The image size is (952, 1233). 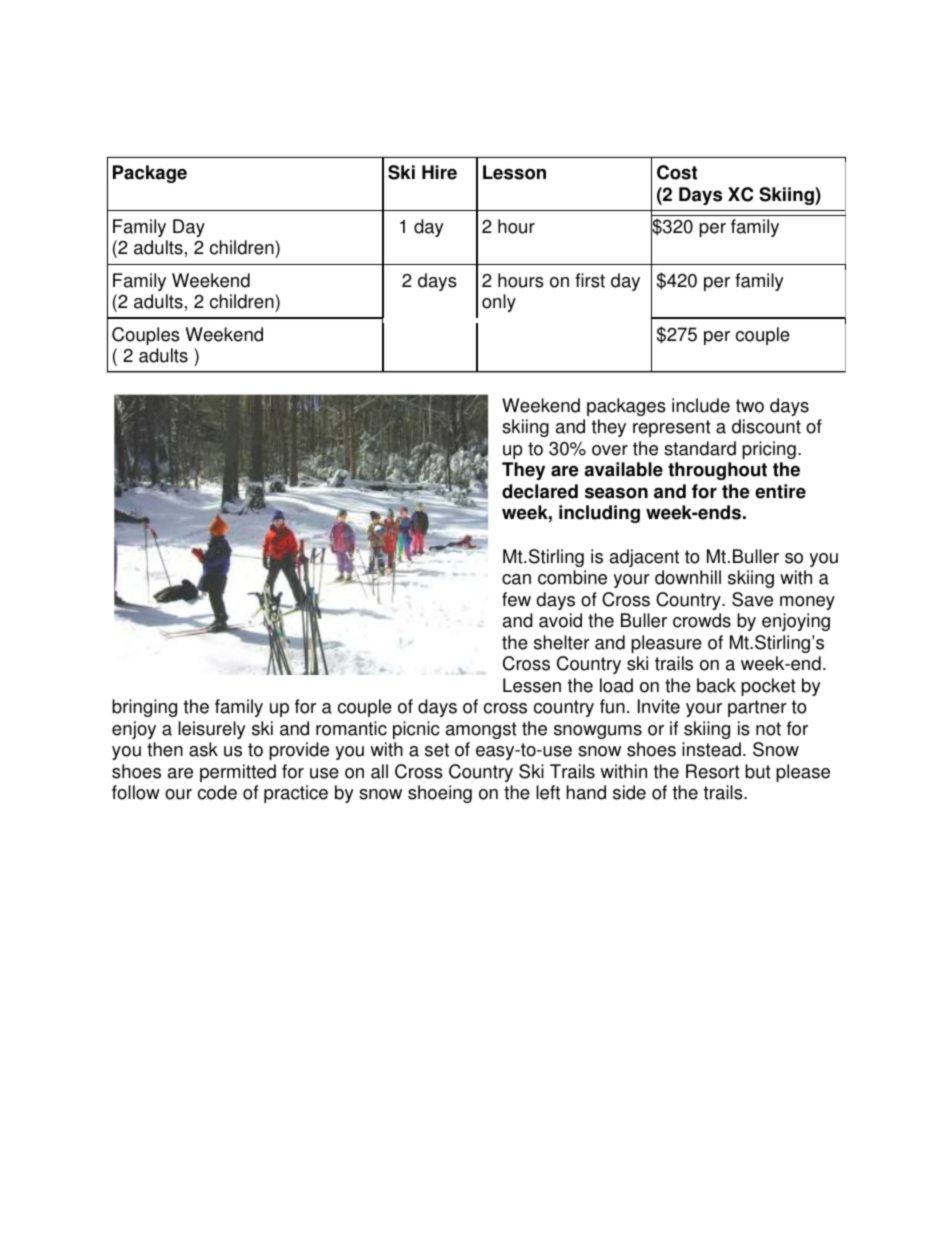 What do you see at coordinates (439, 172) in the screenshot?
I see `Hire` at bounding box center [439, 172].
